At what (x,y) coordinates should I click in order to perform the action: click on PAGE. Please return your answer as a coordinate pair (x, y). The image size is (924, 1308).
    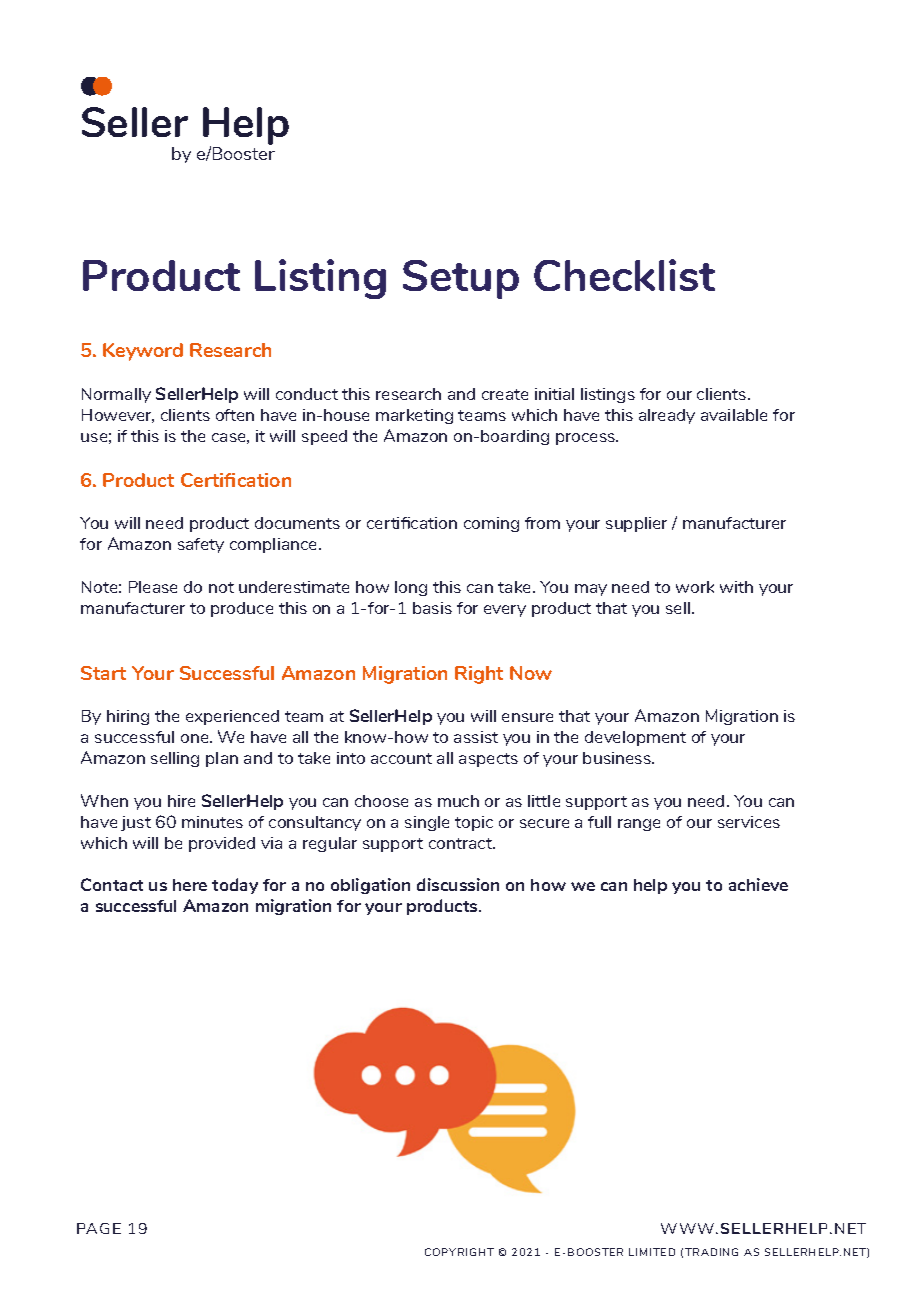
    Looking at the image, I should click on (99, 1228).
